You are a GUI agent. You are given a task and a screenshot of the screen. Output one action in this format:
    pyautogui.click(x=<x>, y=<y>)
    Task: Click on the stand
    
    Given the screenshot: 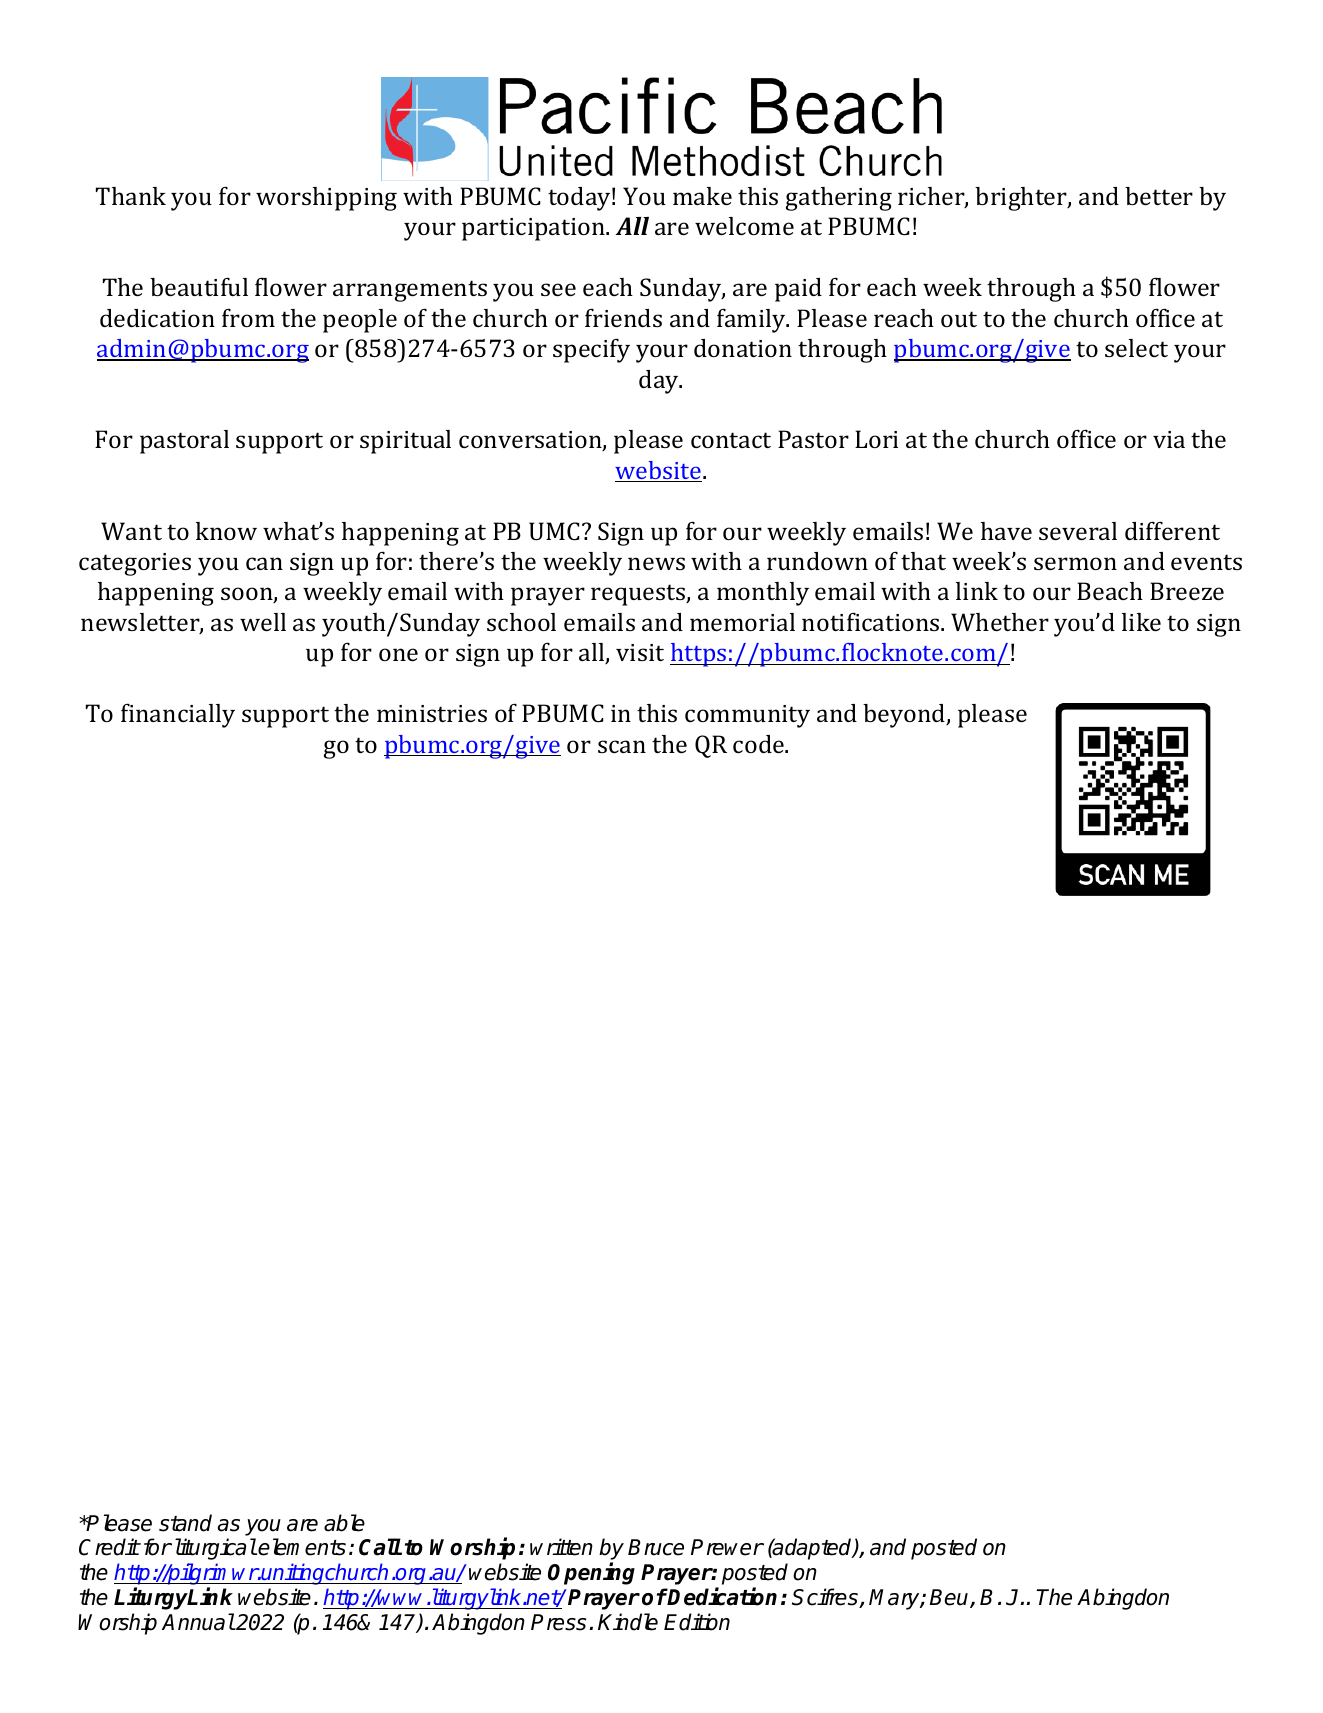 What is the action you would take?
    pyautogui.click(x=185, y=1523)
